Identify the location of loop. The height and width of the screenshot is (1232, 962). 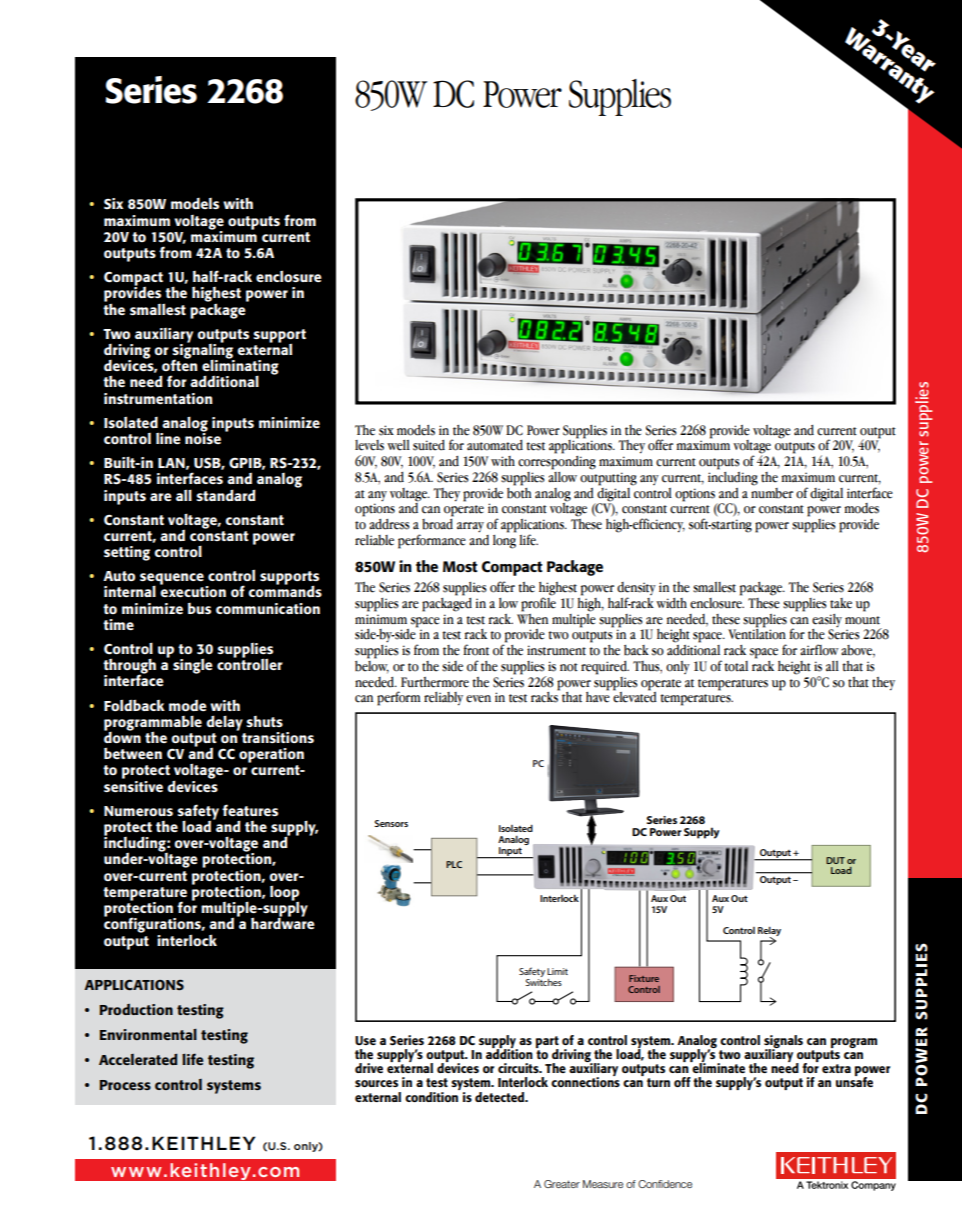
(284, 894).
